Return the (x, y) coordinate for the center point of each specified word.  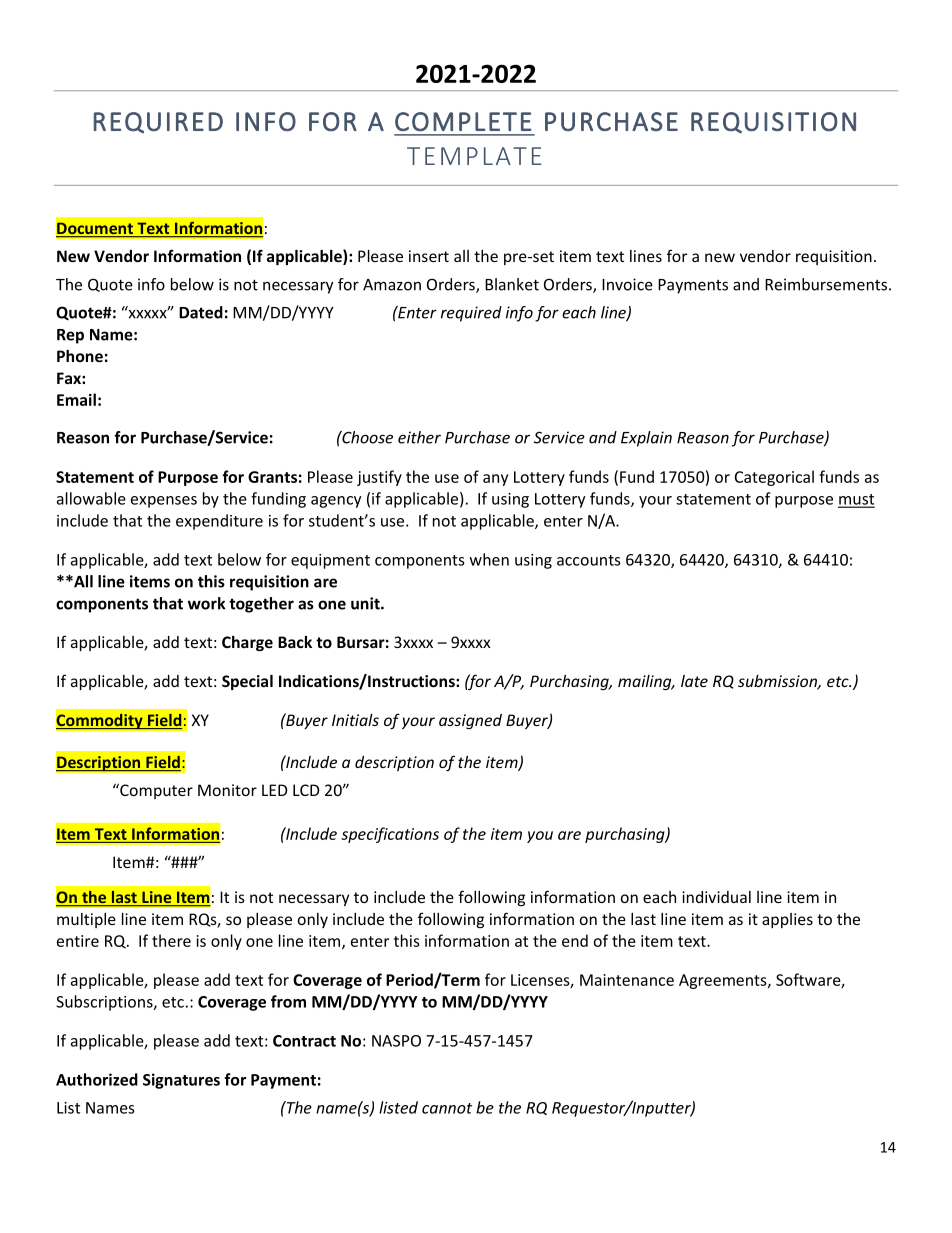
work (206, 603)
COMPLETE (463, 122)
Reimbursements (826, 284)
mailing (646, 682)
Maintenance (627, 980)
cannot (447, 1108)
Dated (201, 312)
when (489, 559)
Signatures (181, 1081)
